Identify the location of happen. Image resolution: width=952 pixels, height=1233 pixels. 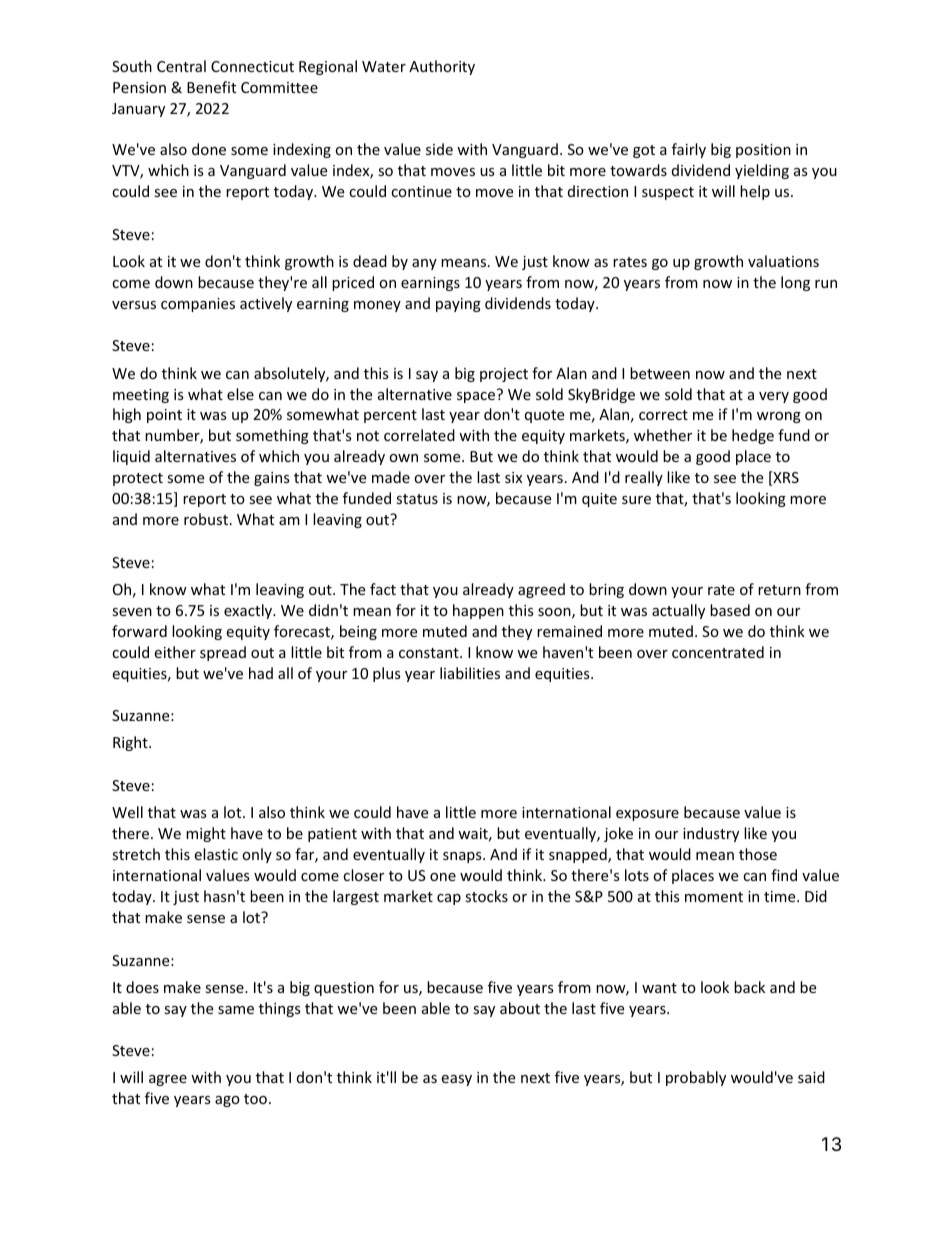
(478, 611).
